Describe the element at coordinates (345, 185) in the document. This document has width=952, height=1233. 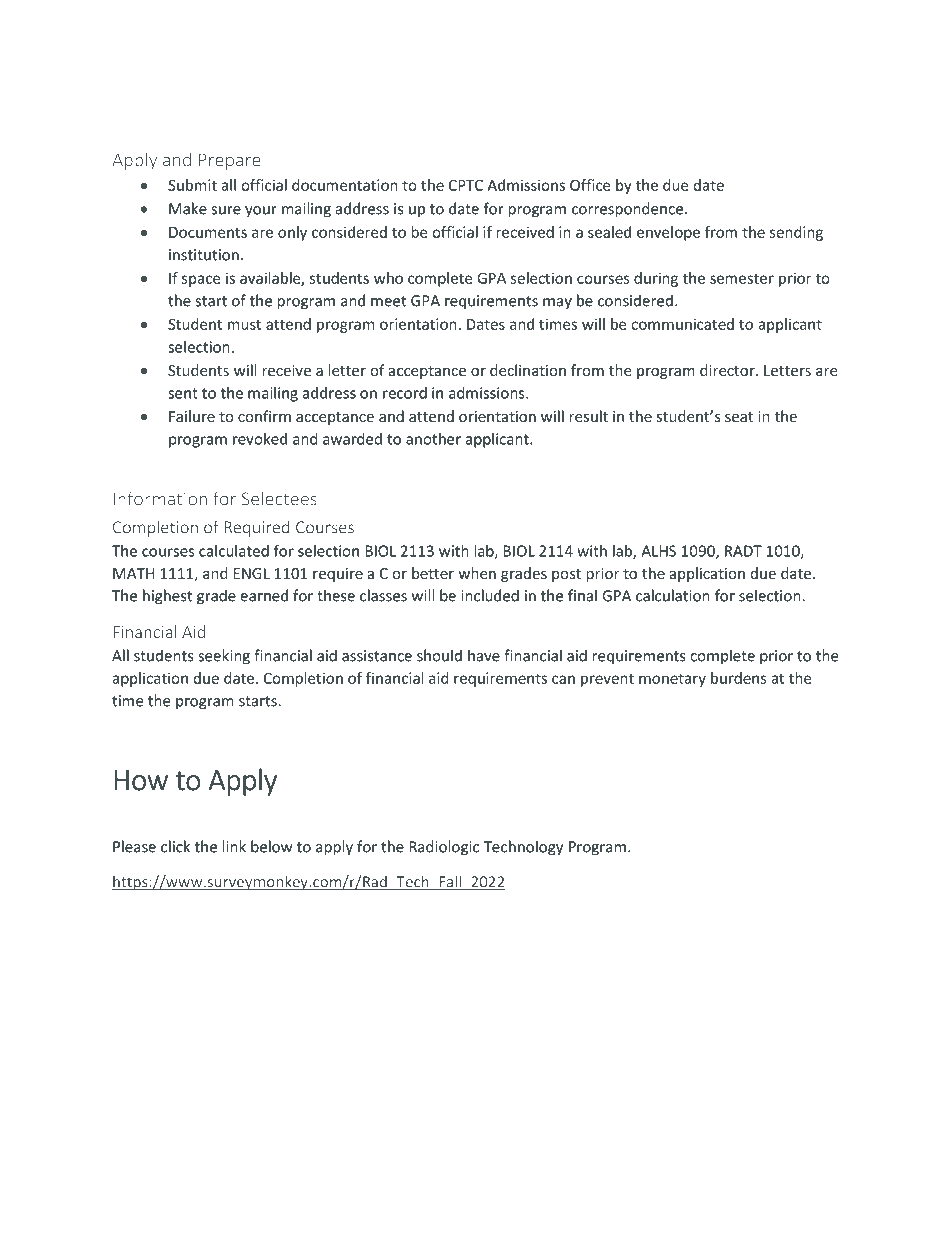
I see `documentation` at that location.
